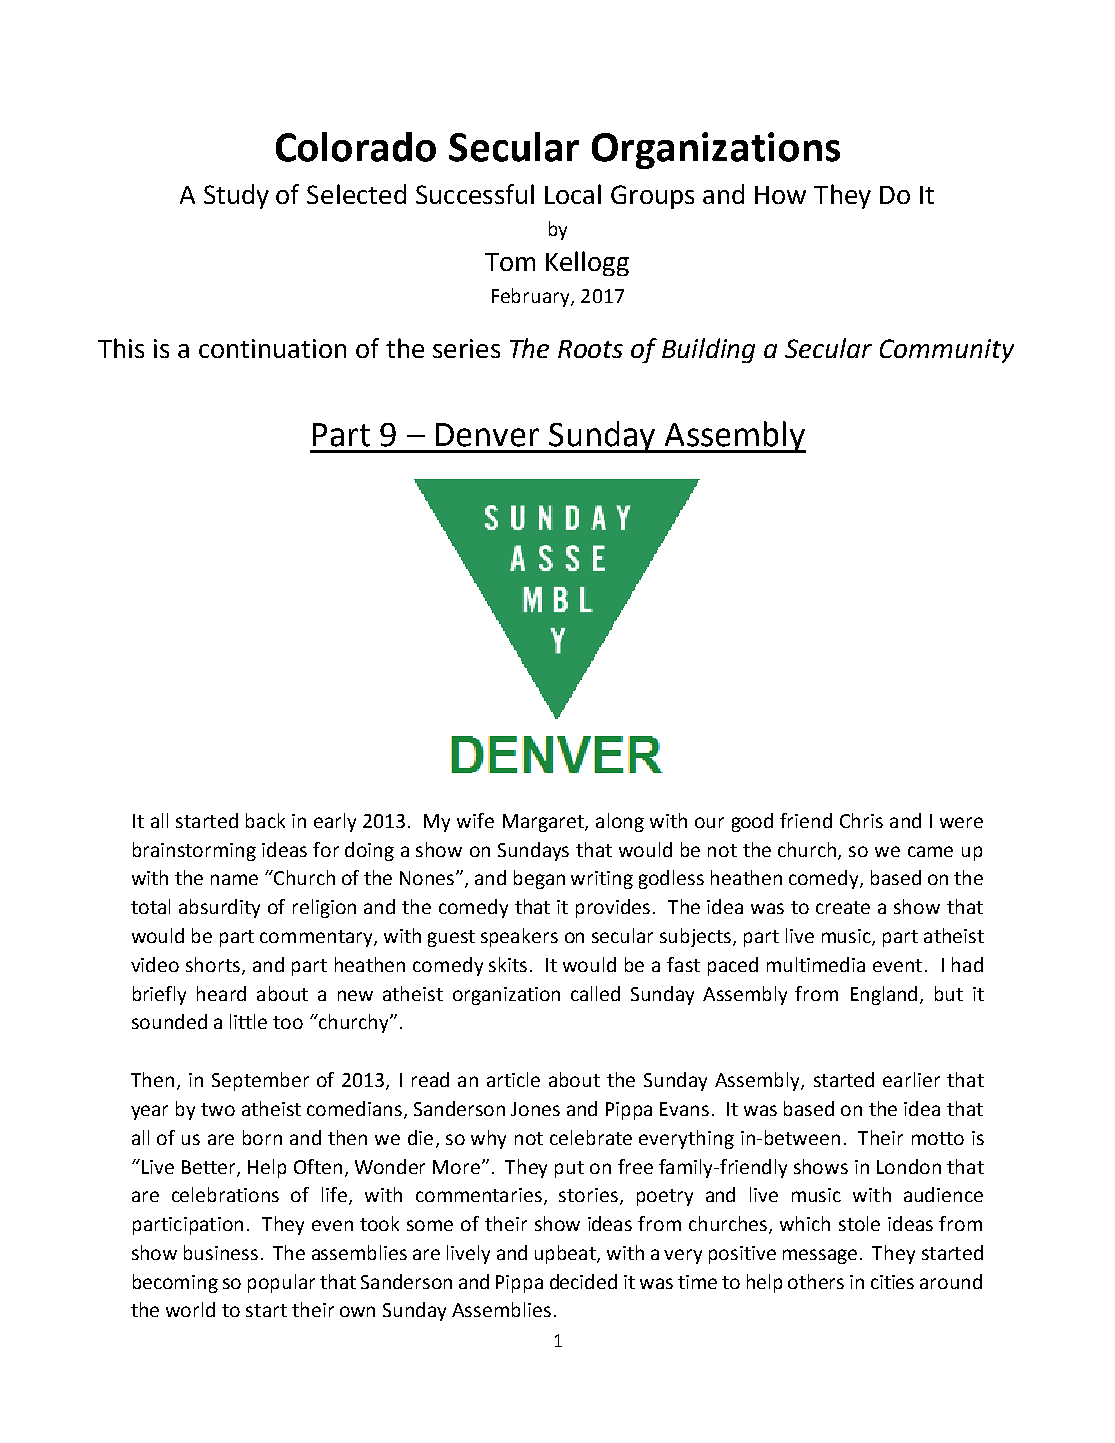 The image size is (1115, 1443). What do you see at coordinates (566, 1254) in the image?
I see `upbeat` at bounding box center [566, 1254].
